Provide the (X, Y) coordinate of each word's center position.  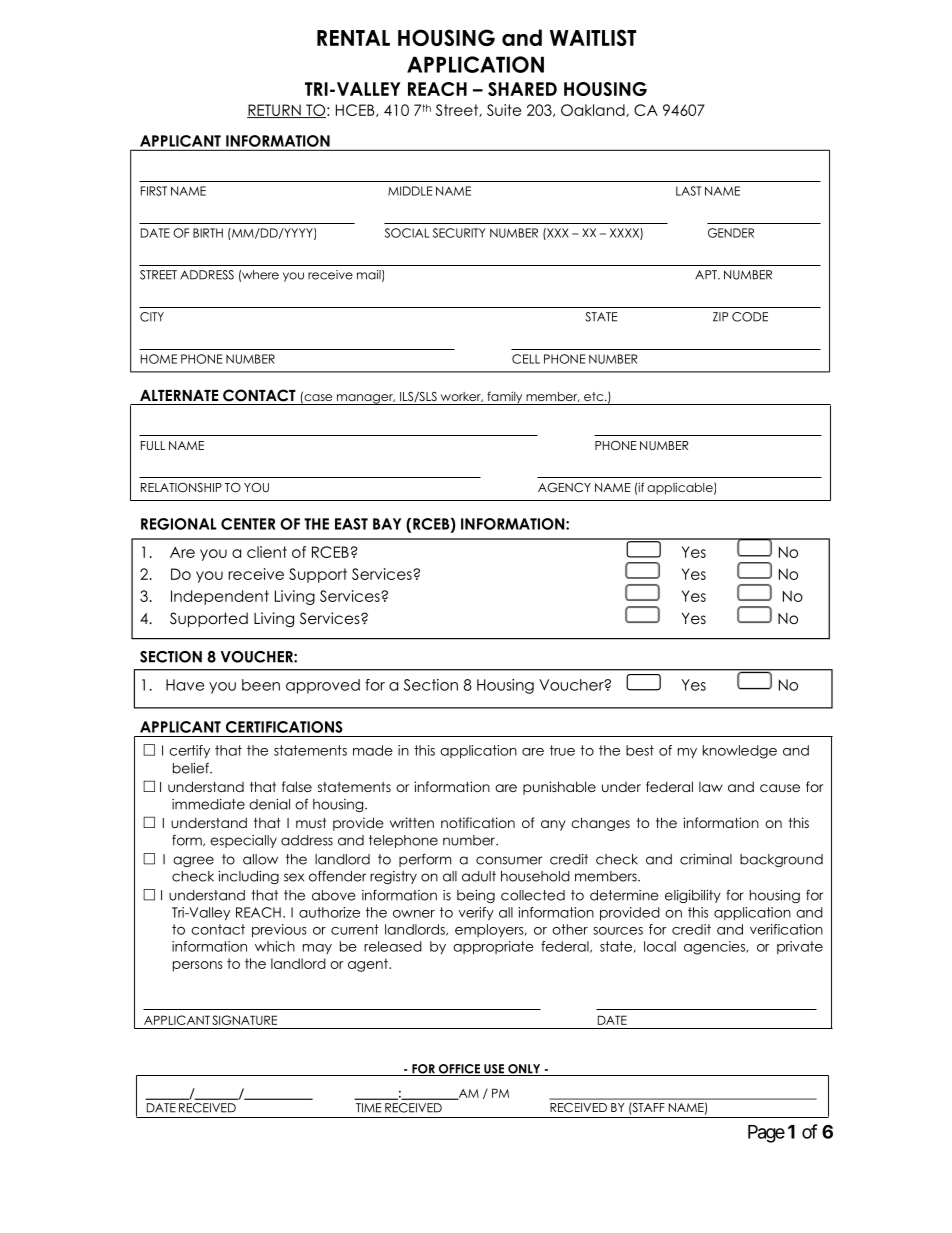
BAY (387, 524)
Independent (220, 597)
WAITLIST (593, 37)
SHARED (522, 89)
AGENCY (564, 488)
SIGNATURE (244, 1020)
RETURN (275, 111)
